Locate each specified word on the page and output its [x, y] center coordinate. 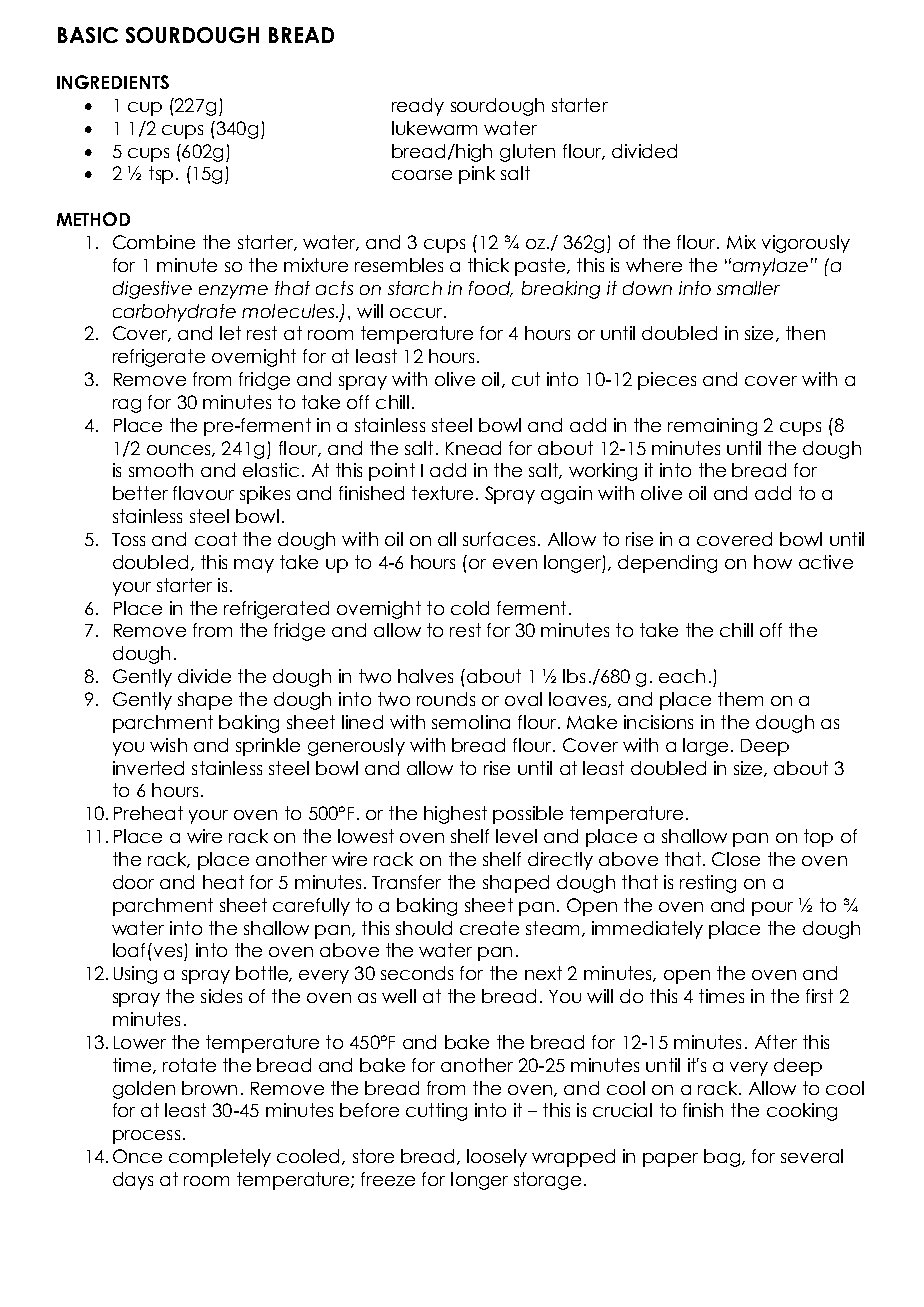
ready [418, 107]
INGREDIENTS [113, 82]
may [254, 566]
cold [470, 608]
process [146, 1137]
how [773, 562]
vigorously [806, 244]
